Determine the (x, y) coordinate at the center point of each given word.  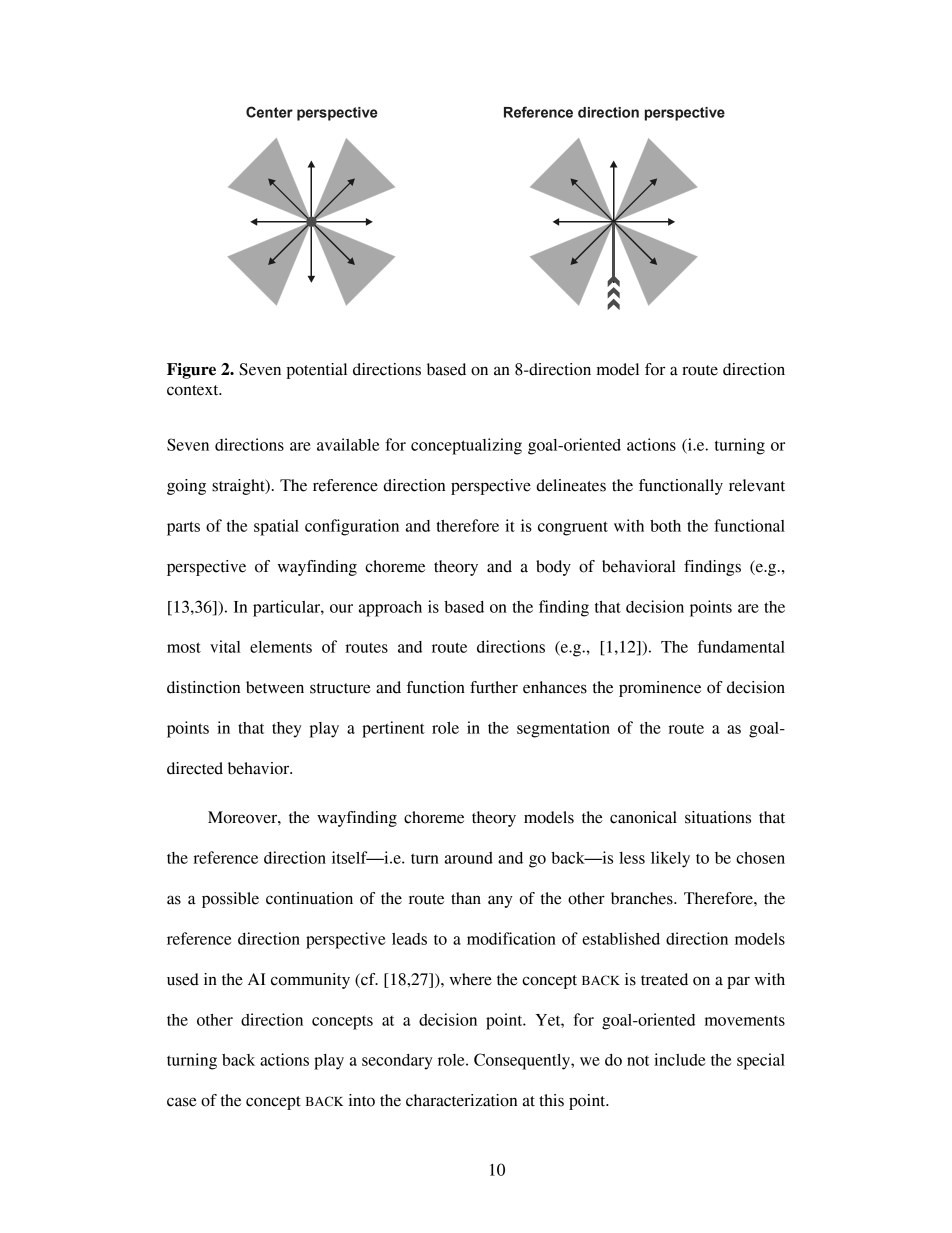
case (182, 1102)
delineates (571, 485)
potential (317, 371)
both (665, 526)
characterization (461, 1100)
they (287, 730)
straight (239, 487)
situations (718, 817)
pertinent (393, 729)
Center (269, 112)
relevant (757, 485)
